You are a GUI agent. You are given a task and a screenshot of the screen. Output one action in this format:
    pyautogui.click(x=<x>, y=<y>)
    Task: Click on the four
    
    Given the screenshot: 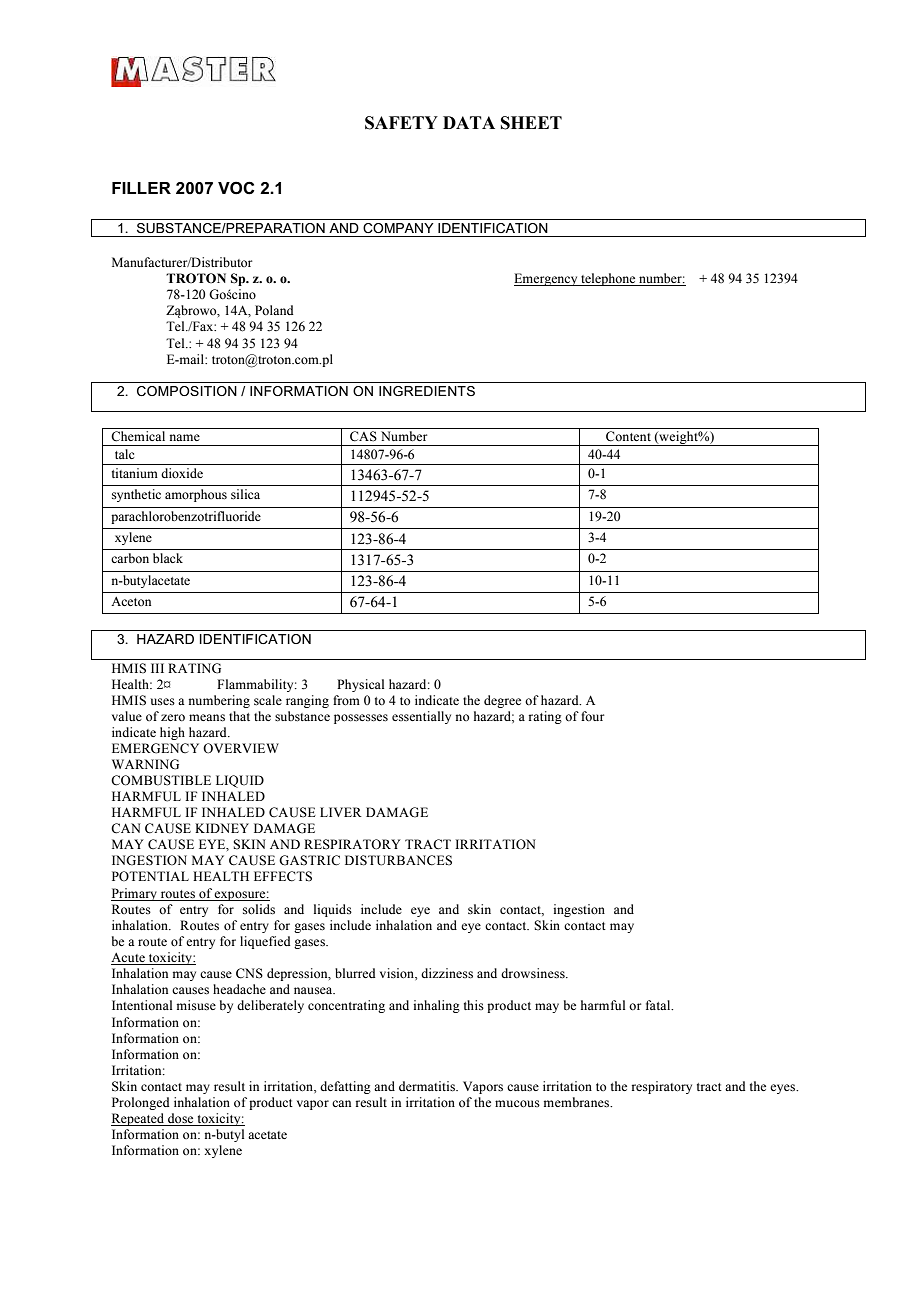 What is the action you would take?
    pyautogui.click(x=592, y=716)
